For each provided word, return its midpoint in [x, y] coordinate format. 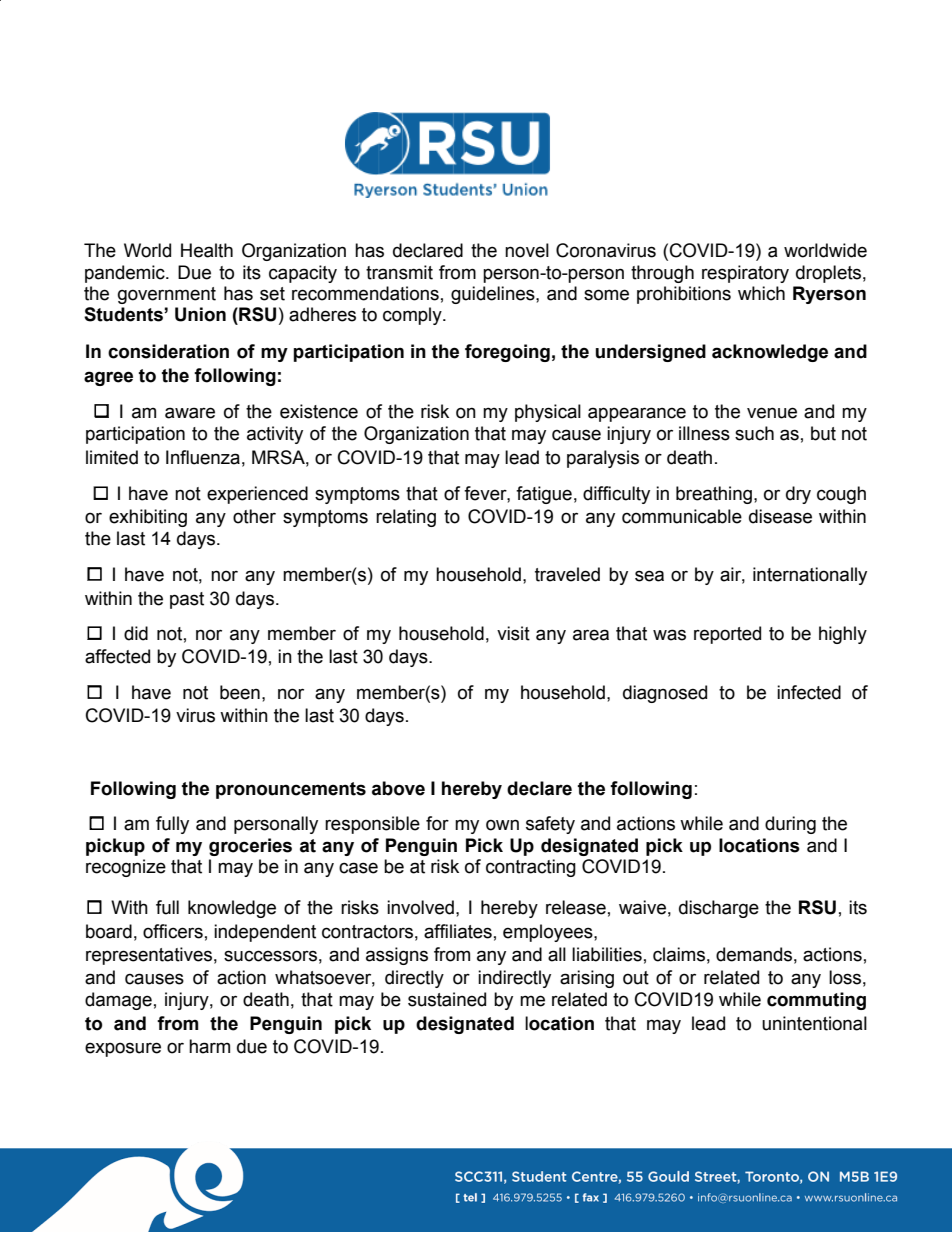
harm [209, 1046]
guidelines [494, 295]
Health [207, 250]
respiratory [745, 274]
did [136, 633]
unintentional [814, 1023]
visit [513, 633]
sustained [447, 999]
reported [727, 635]
